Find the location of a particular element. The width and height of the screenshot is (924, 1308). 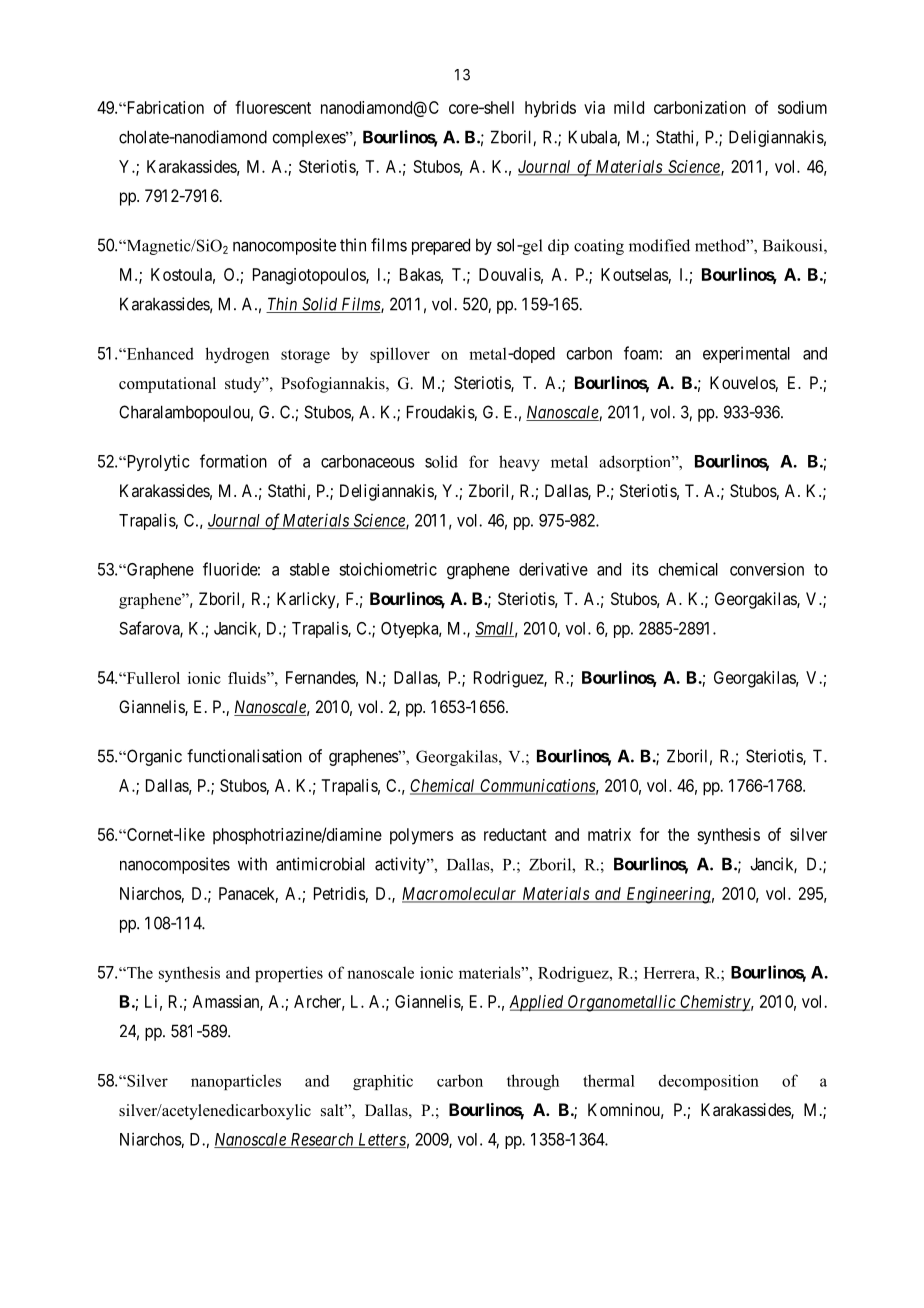

through is located at coordinates (533, 1082).
